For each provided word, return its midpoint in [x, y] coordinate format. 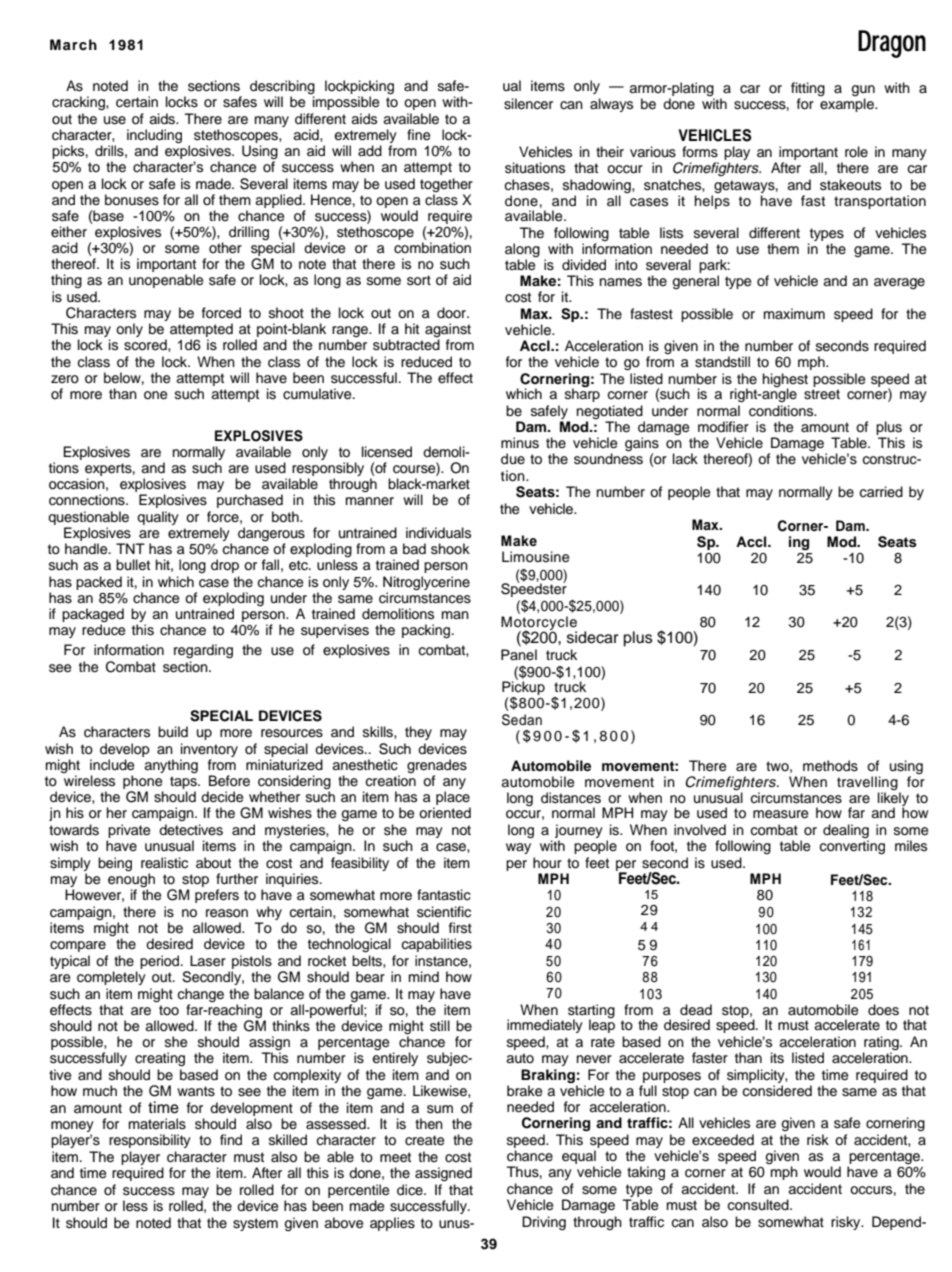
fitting [808, 90]
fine [418, 135]
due [513, 459]
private [129, 831]
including [154, 137]
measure [780, 814]
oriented [445, 813]
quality [158, 518]
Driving [544, 1223]
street [822, 394]
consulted [759, 1205]
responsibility [150, 1141]
